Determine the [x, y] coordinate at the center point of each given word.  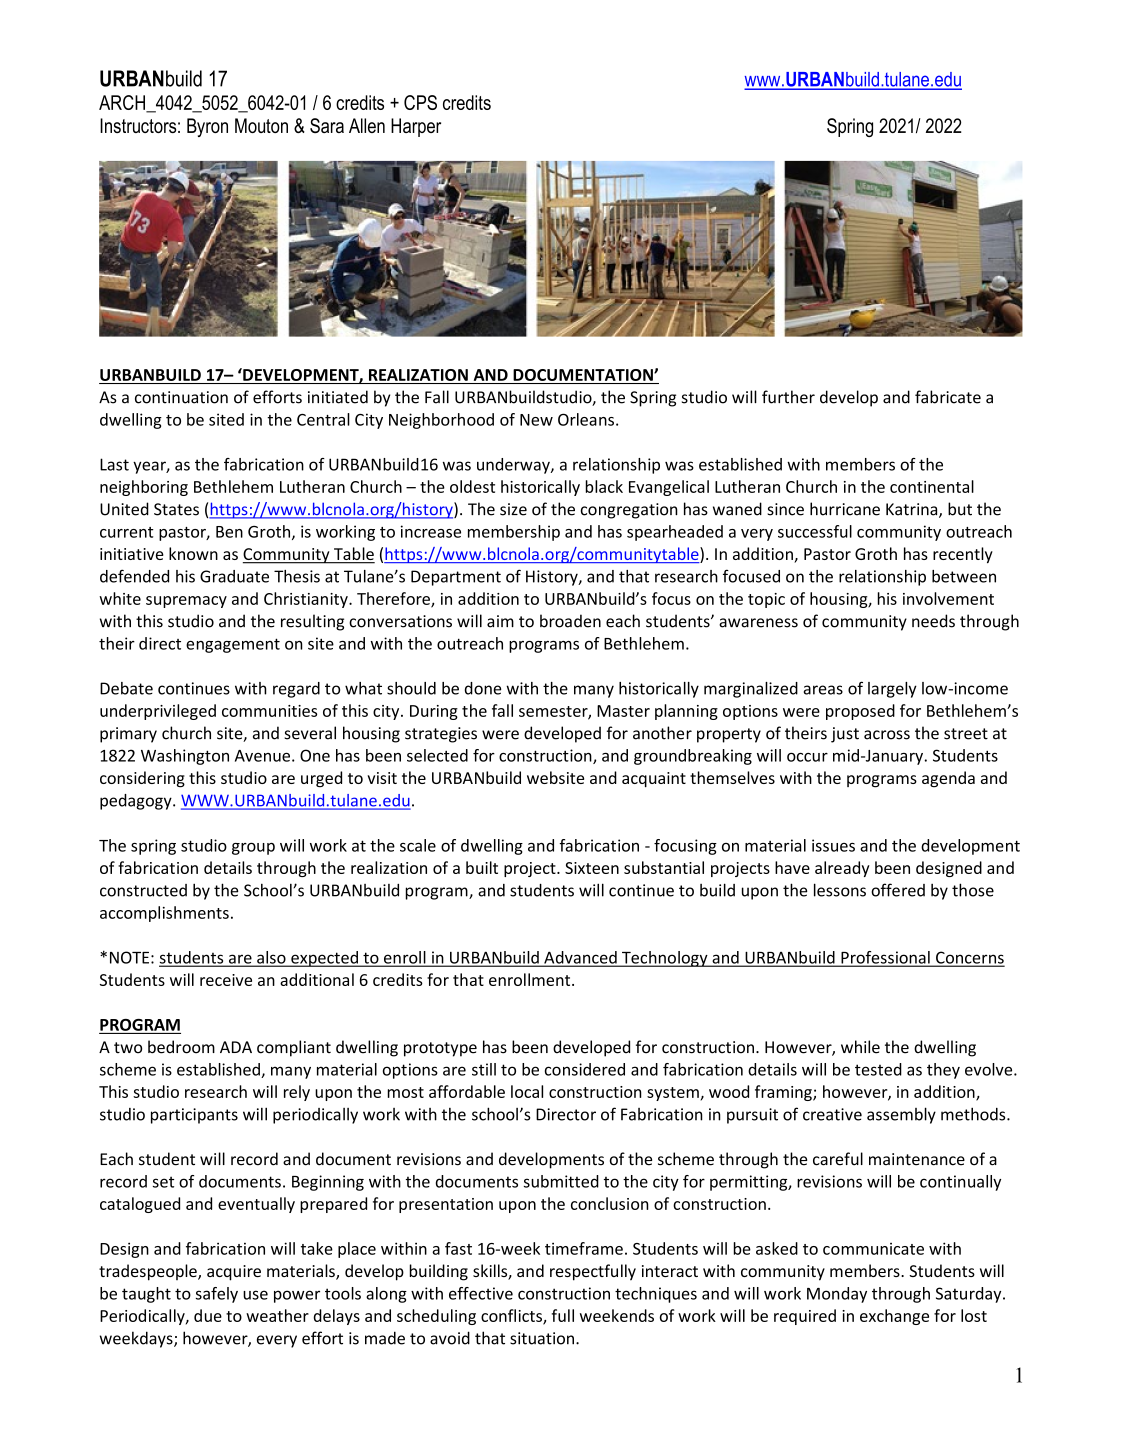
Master [623, 711]
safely [217, 1295]
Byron [207, 127]
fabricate [948, 397]
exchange [894, 1317]
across [887, 735]
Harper [416, 127]
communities [269, 711]
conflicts [512, 1316]
